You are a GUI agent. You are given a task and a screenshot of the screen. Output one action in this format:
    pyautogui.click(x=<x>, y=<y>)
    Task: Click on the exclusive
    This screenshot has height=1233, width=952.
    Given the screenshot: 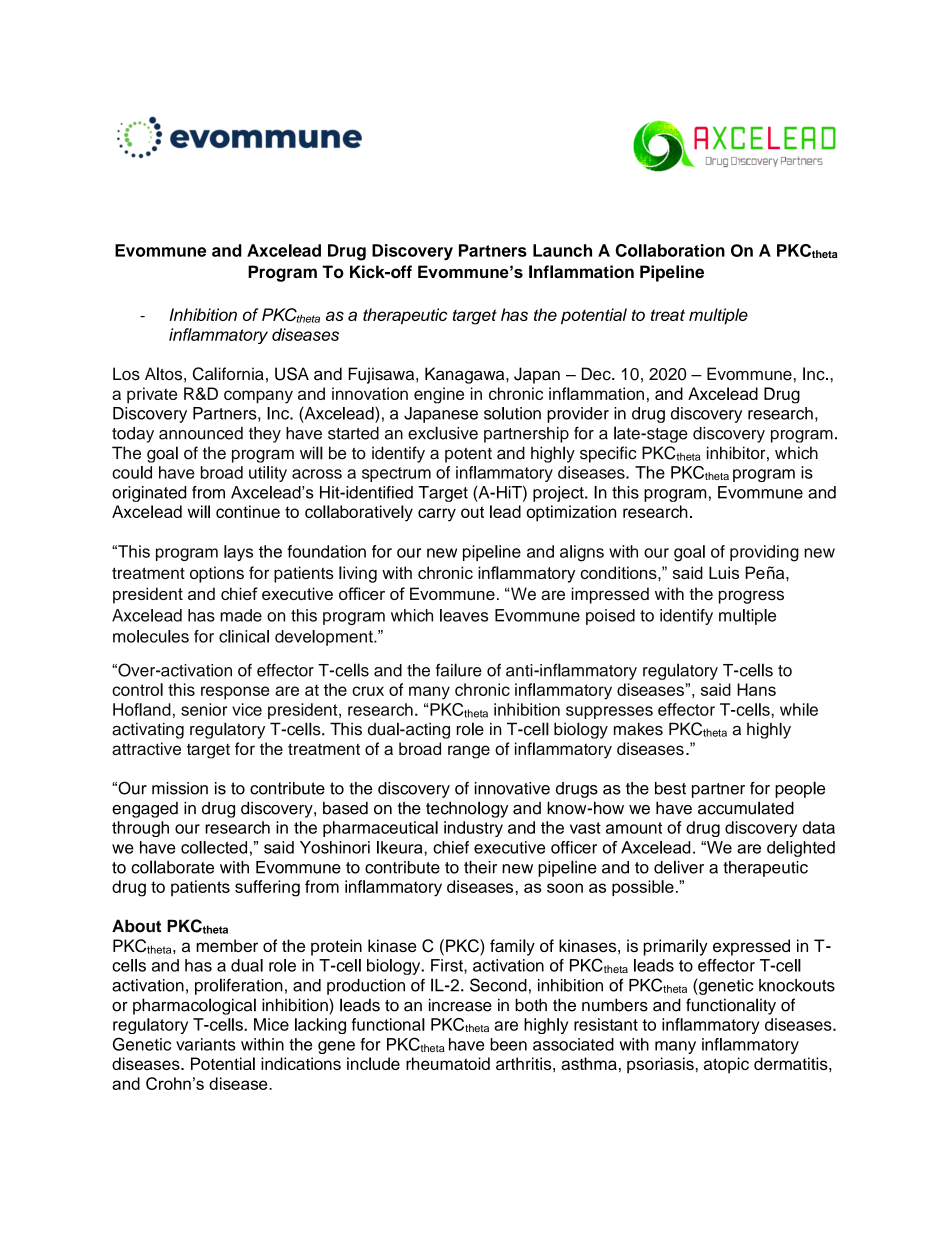 What is the action you would take?
    pyautogui.click(x=443, y=433)
